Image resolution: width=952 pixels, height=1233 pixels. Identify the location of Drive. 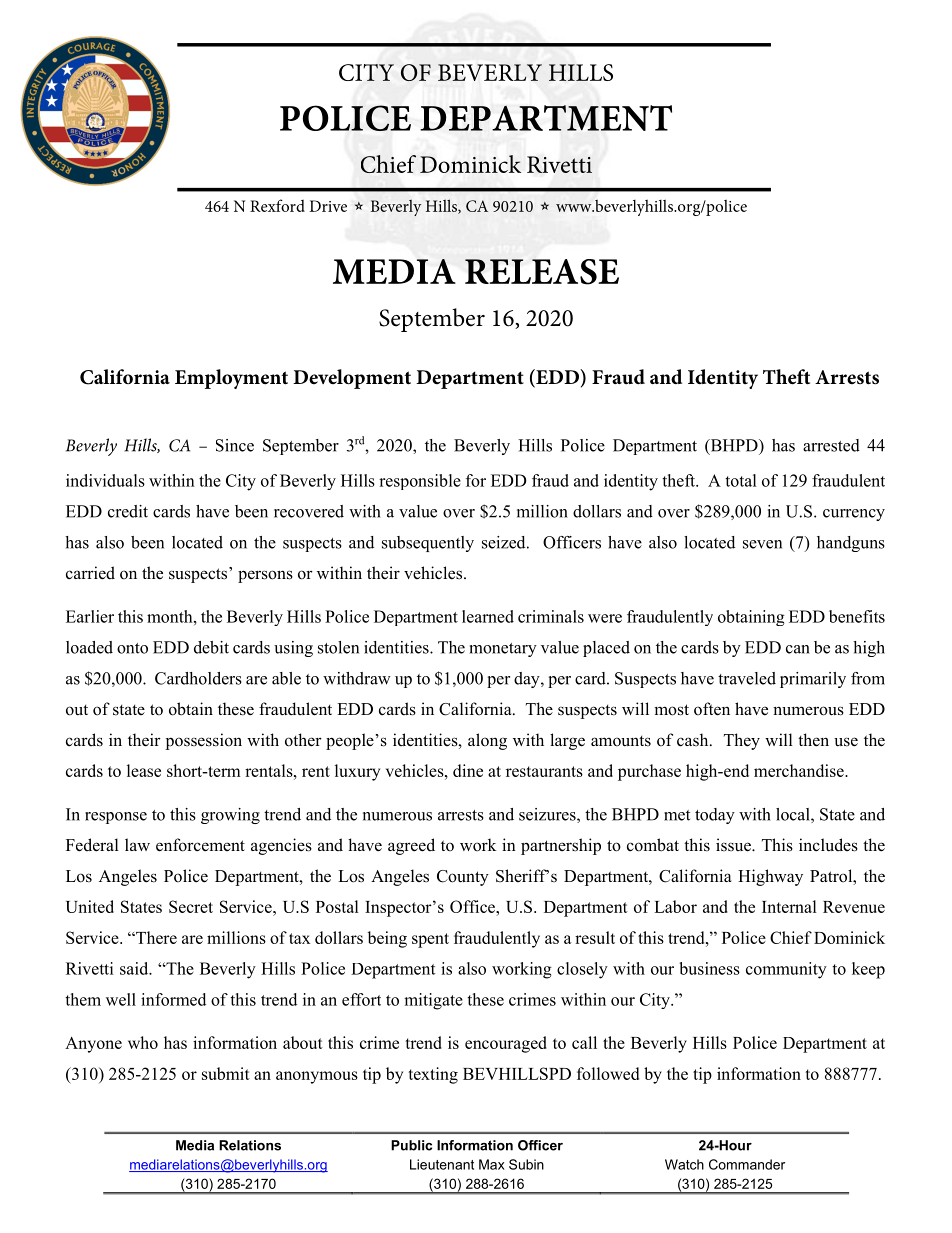
(328, 206).
